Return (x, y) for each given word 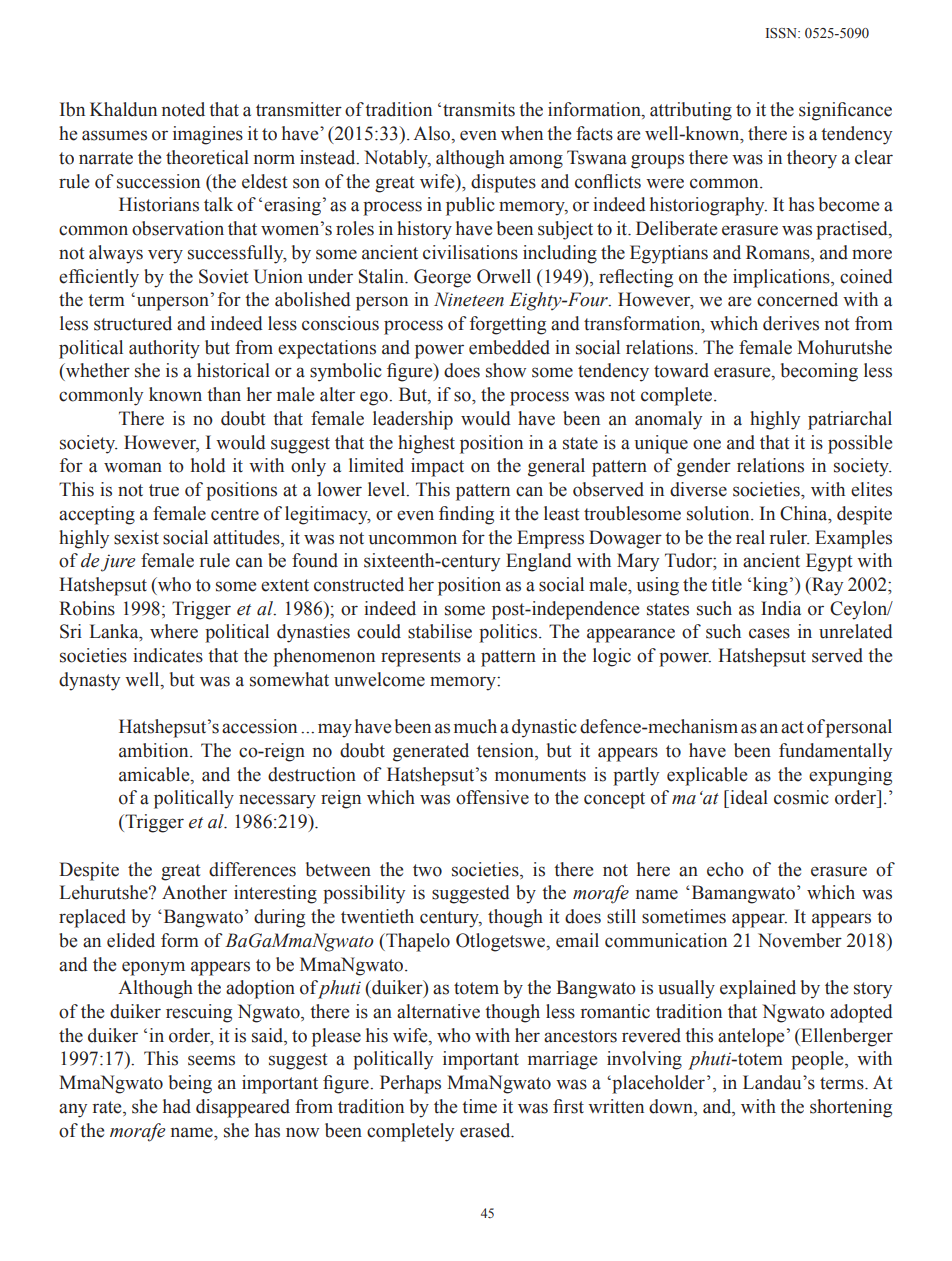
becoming (819, 372)
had (177, 1106)
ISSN (782, 33)
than (224, 394)
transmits (479, 109)
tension (506, 751)
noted (183, 109)
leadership (413, 420)
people (818, 1060)
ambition (155, 750)
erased (486, 1130)
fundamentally (835, 752)
